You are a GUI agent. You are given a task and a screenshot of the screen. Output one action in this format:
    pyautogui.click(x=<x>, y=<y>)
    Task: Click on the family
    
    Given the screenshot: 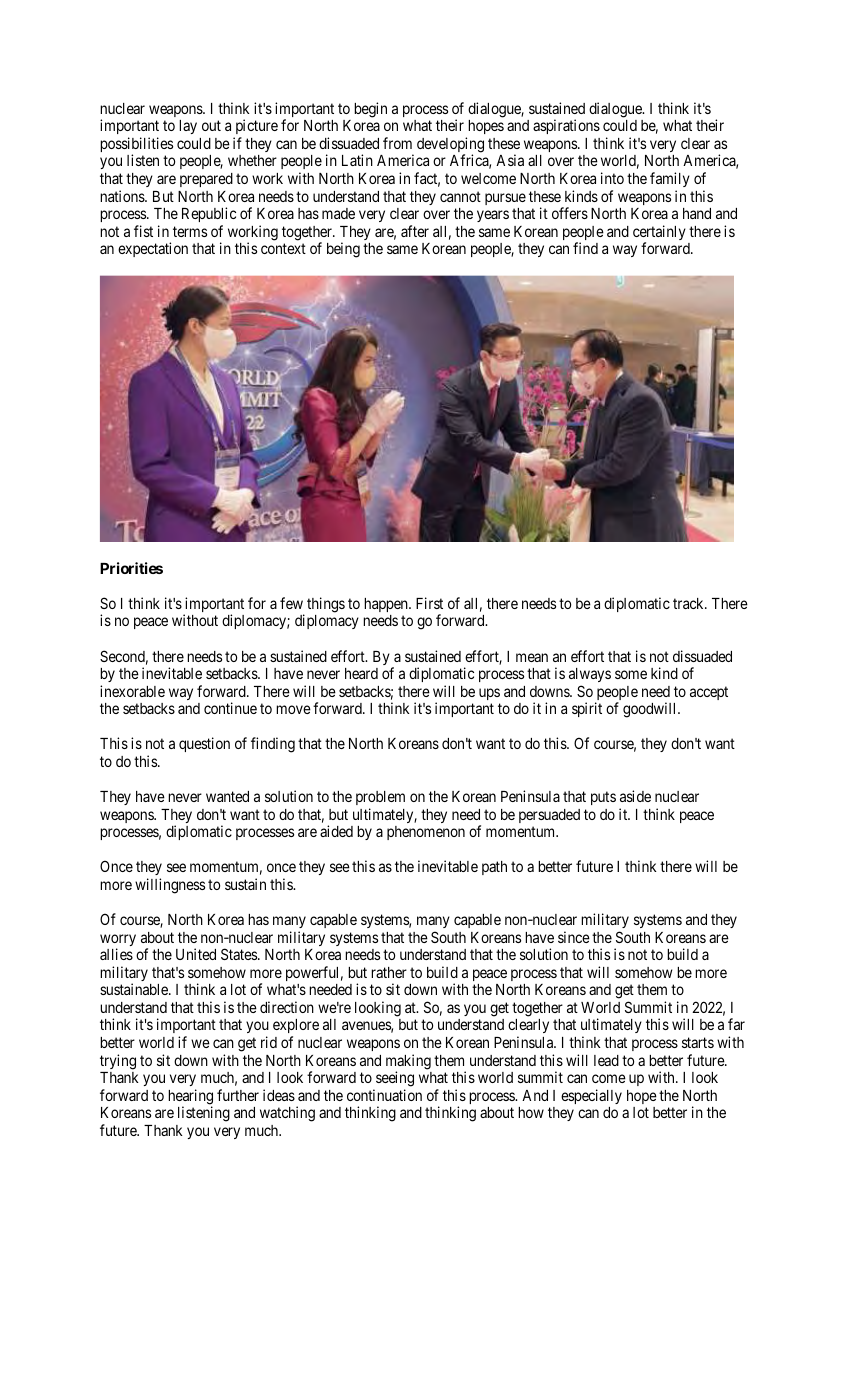 What is the action you would take?
    pyautogui.click(x=670, y=179)
